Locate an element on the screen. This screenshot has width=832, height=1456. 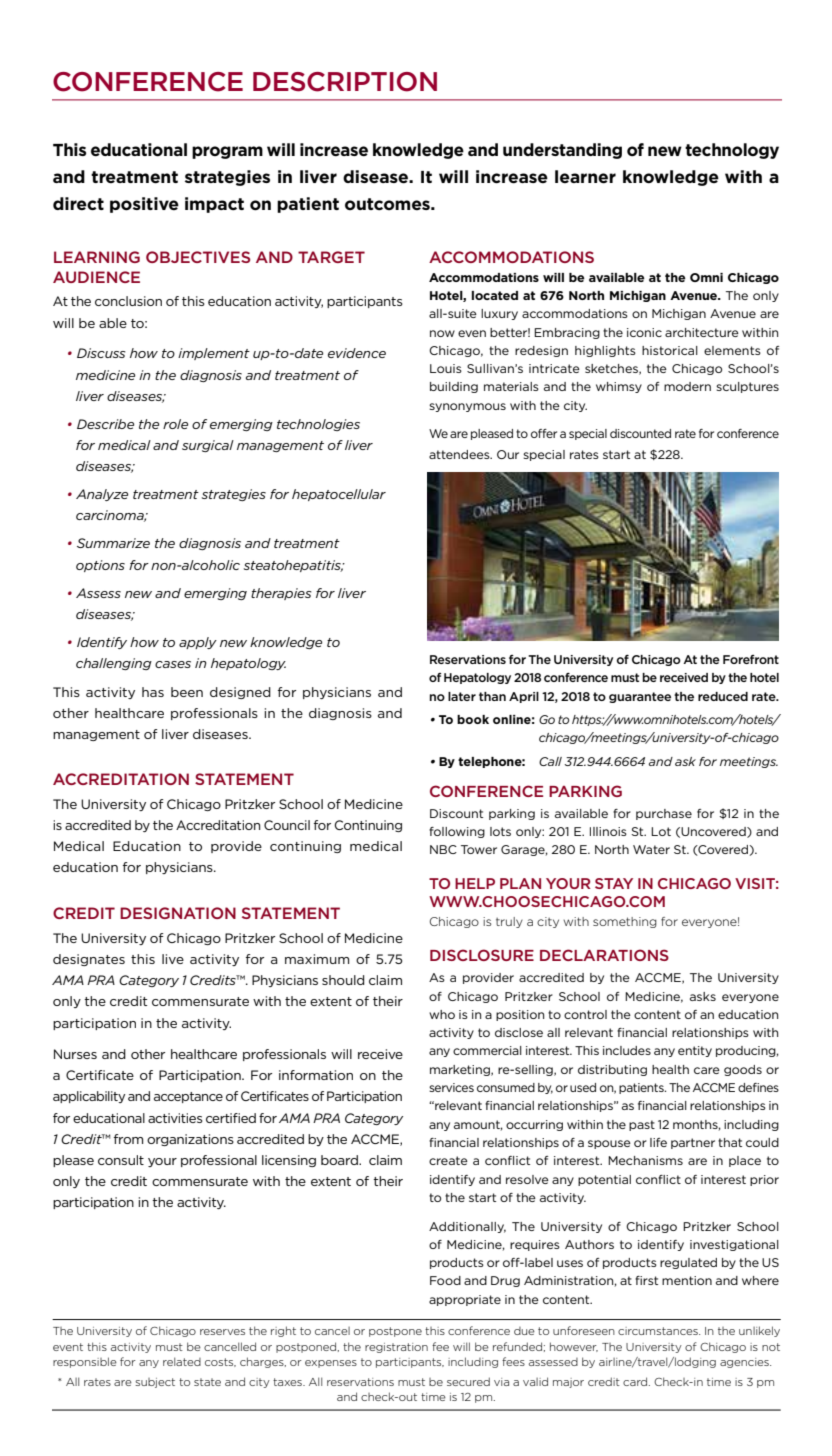
book is located at coordinates (473, 719).
